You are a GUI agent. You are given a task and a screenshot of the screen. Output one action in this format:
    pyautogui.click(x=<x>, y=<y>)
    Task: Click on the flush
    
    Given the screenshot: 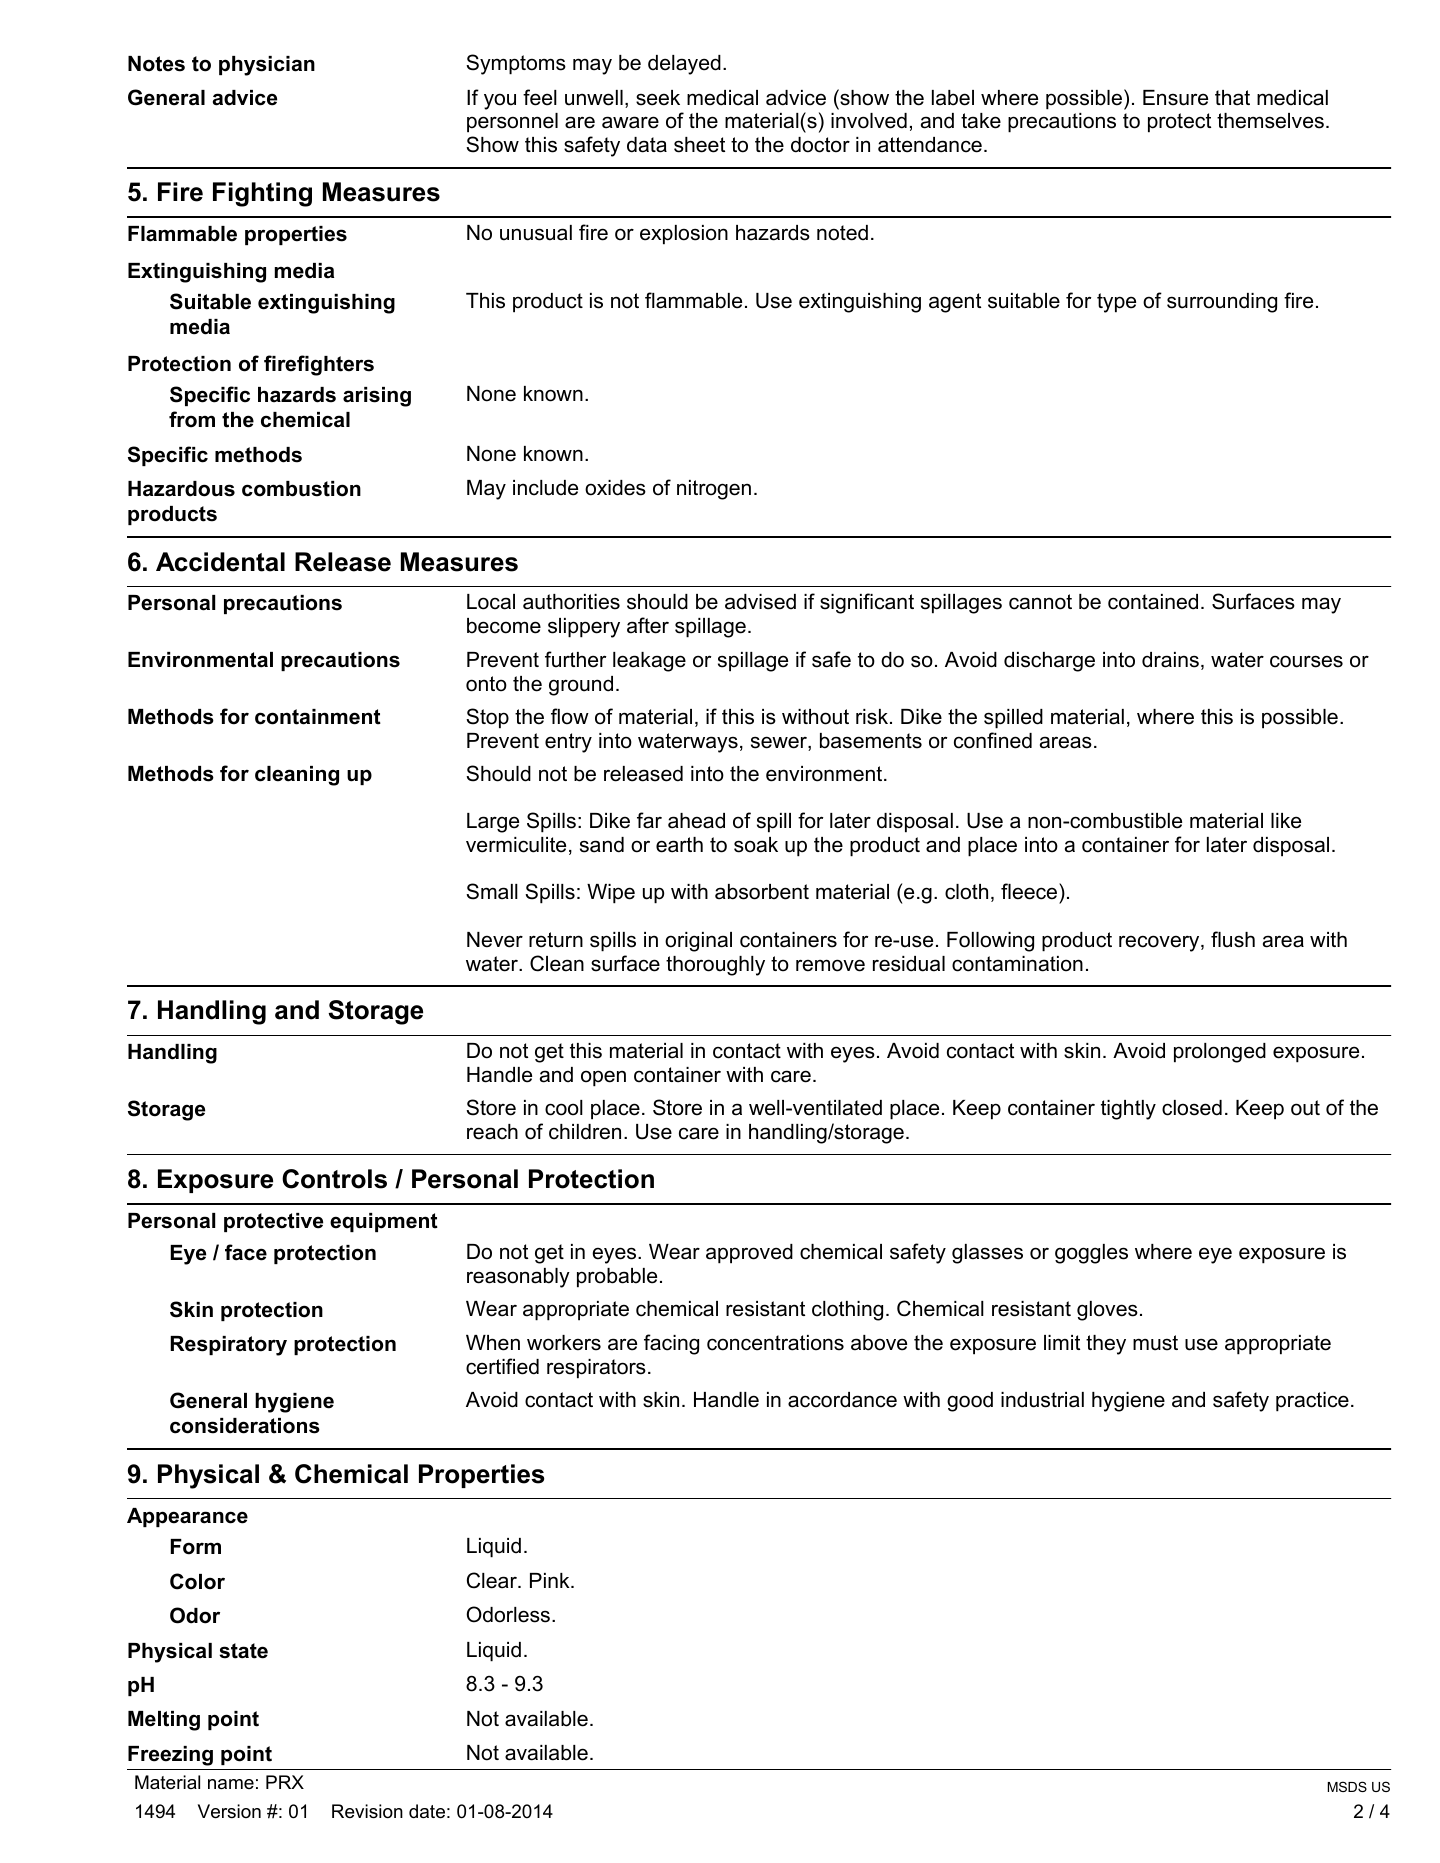 What is the action you would take?
    pyautogui.click(x=1233, y=939)
